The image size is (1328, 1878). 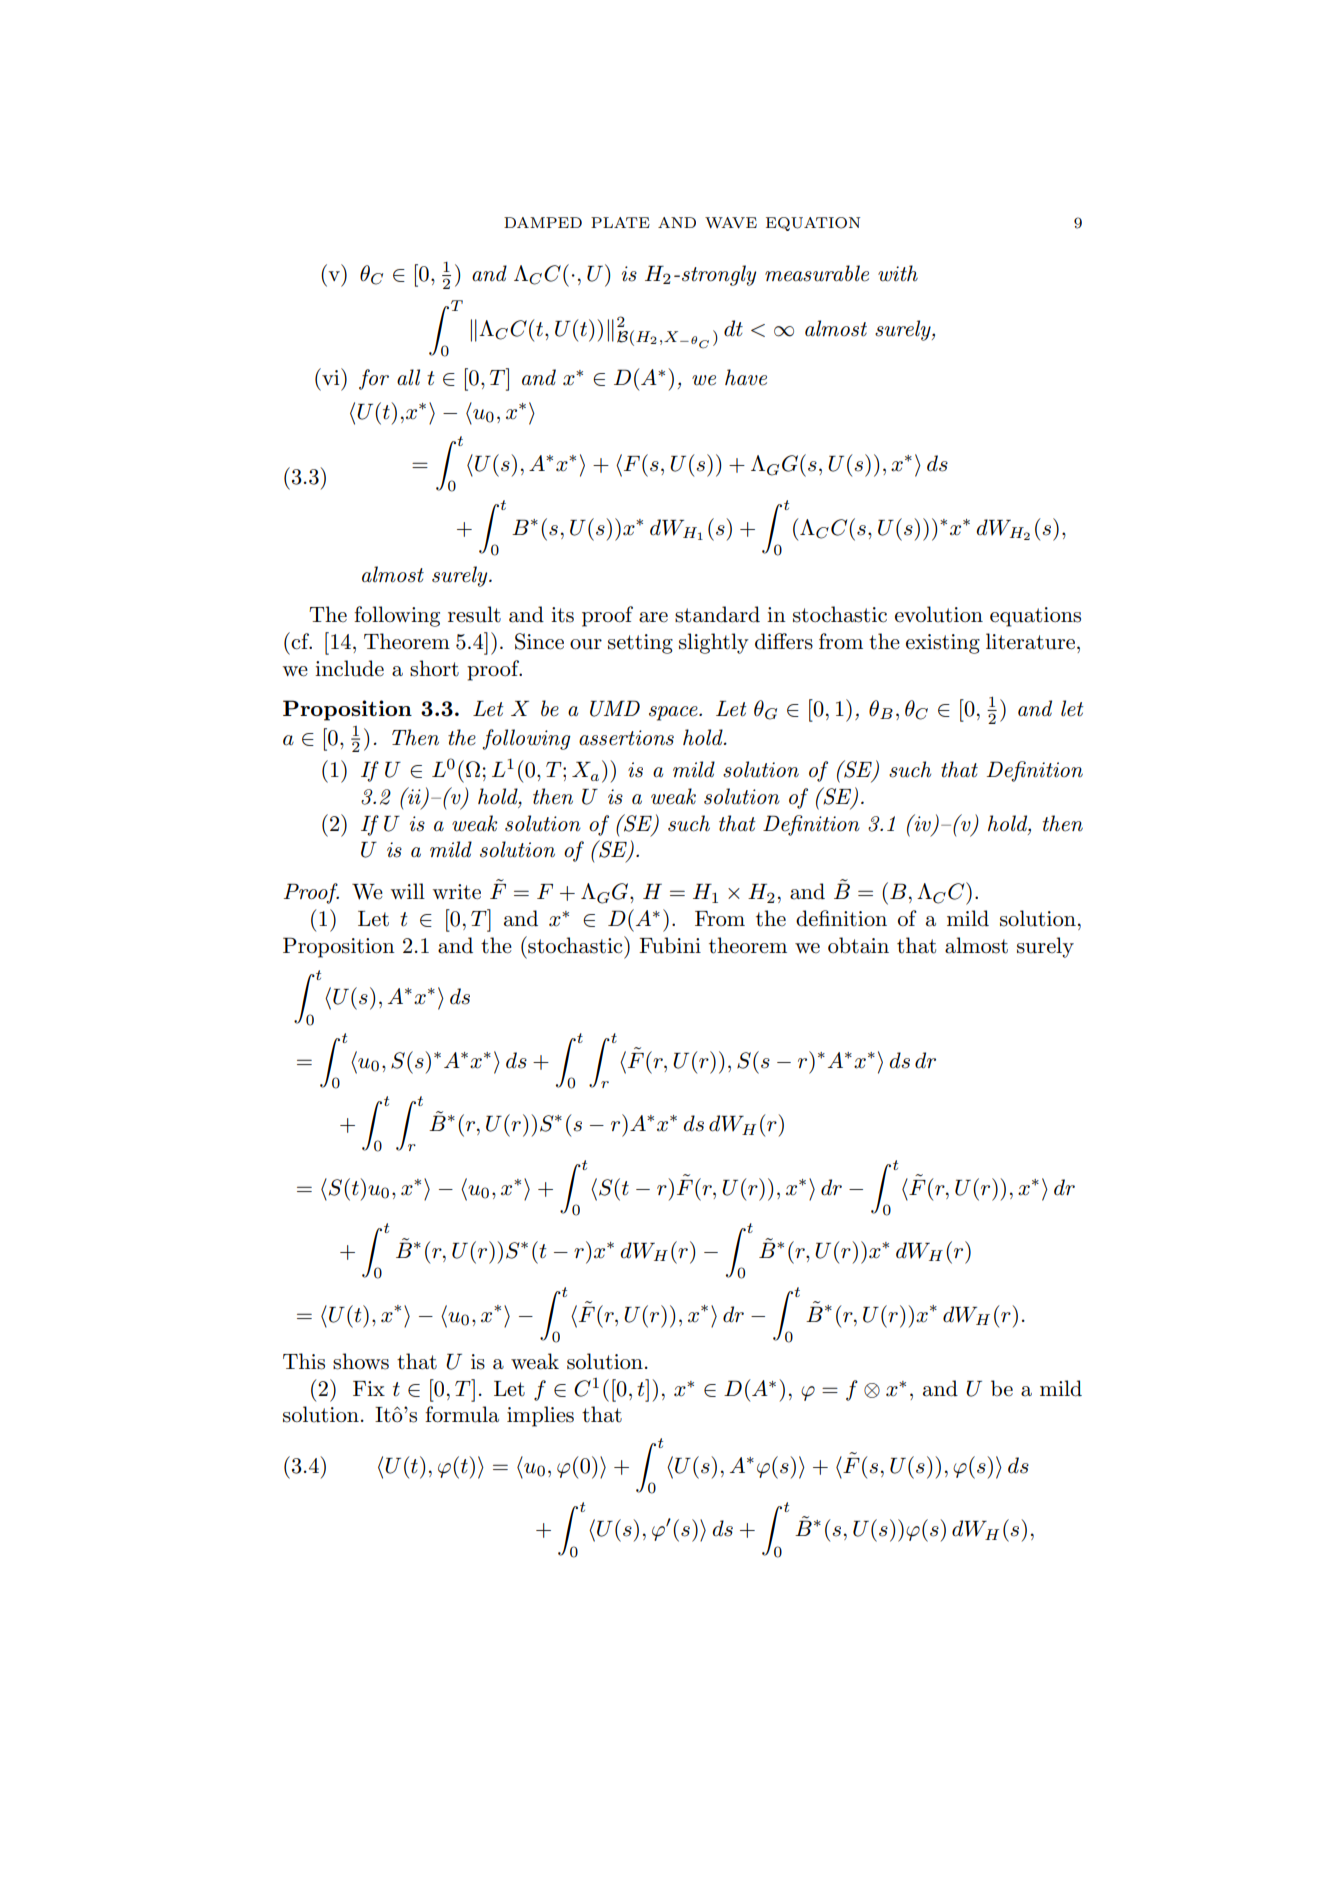 What do you see at coordinates (369, 1388) in the screenshot?
I see `Fix` at bounding box center [369, 1388].
